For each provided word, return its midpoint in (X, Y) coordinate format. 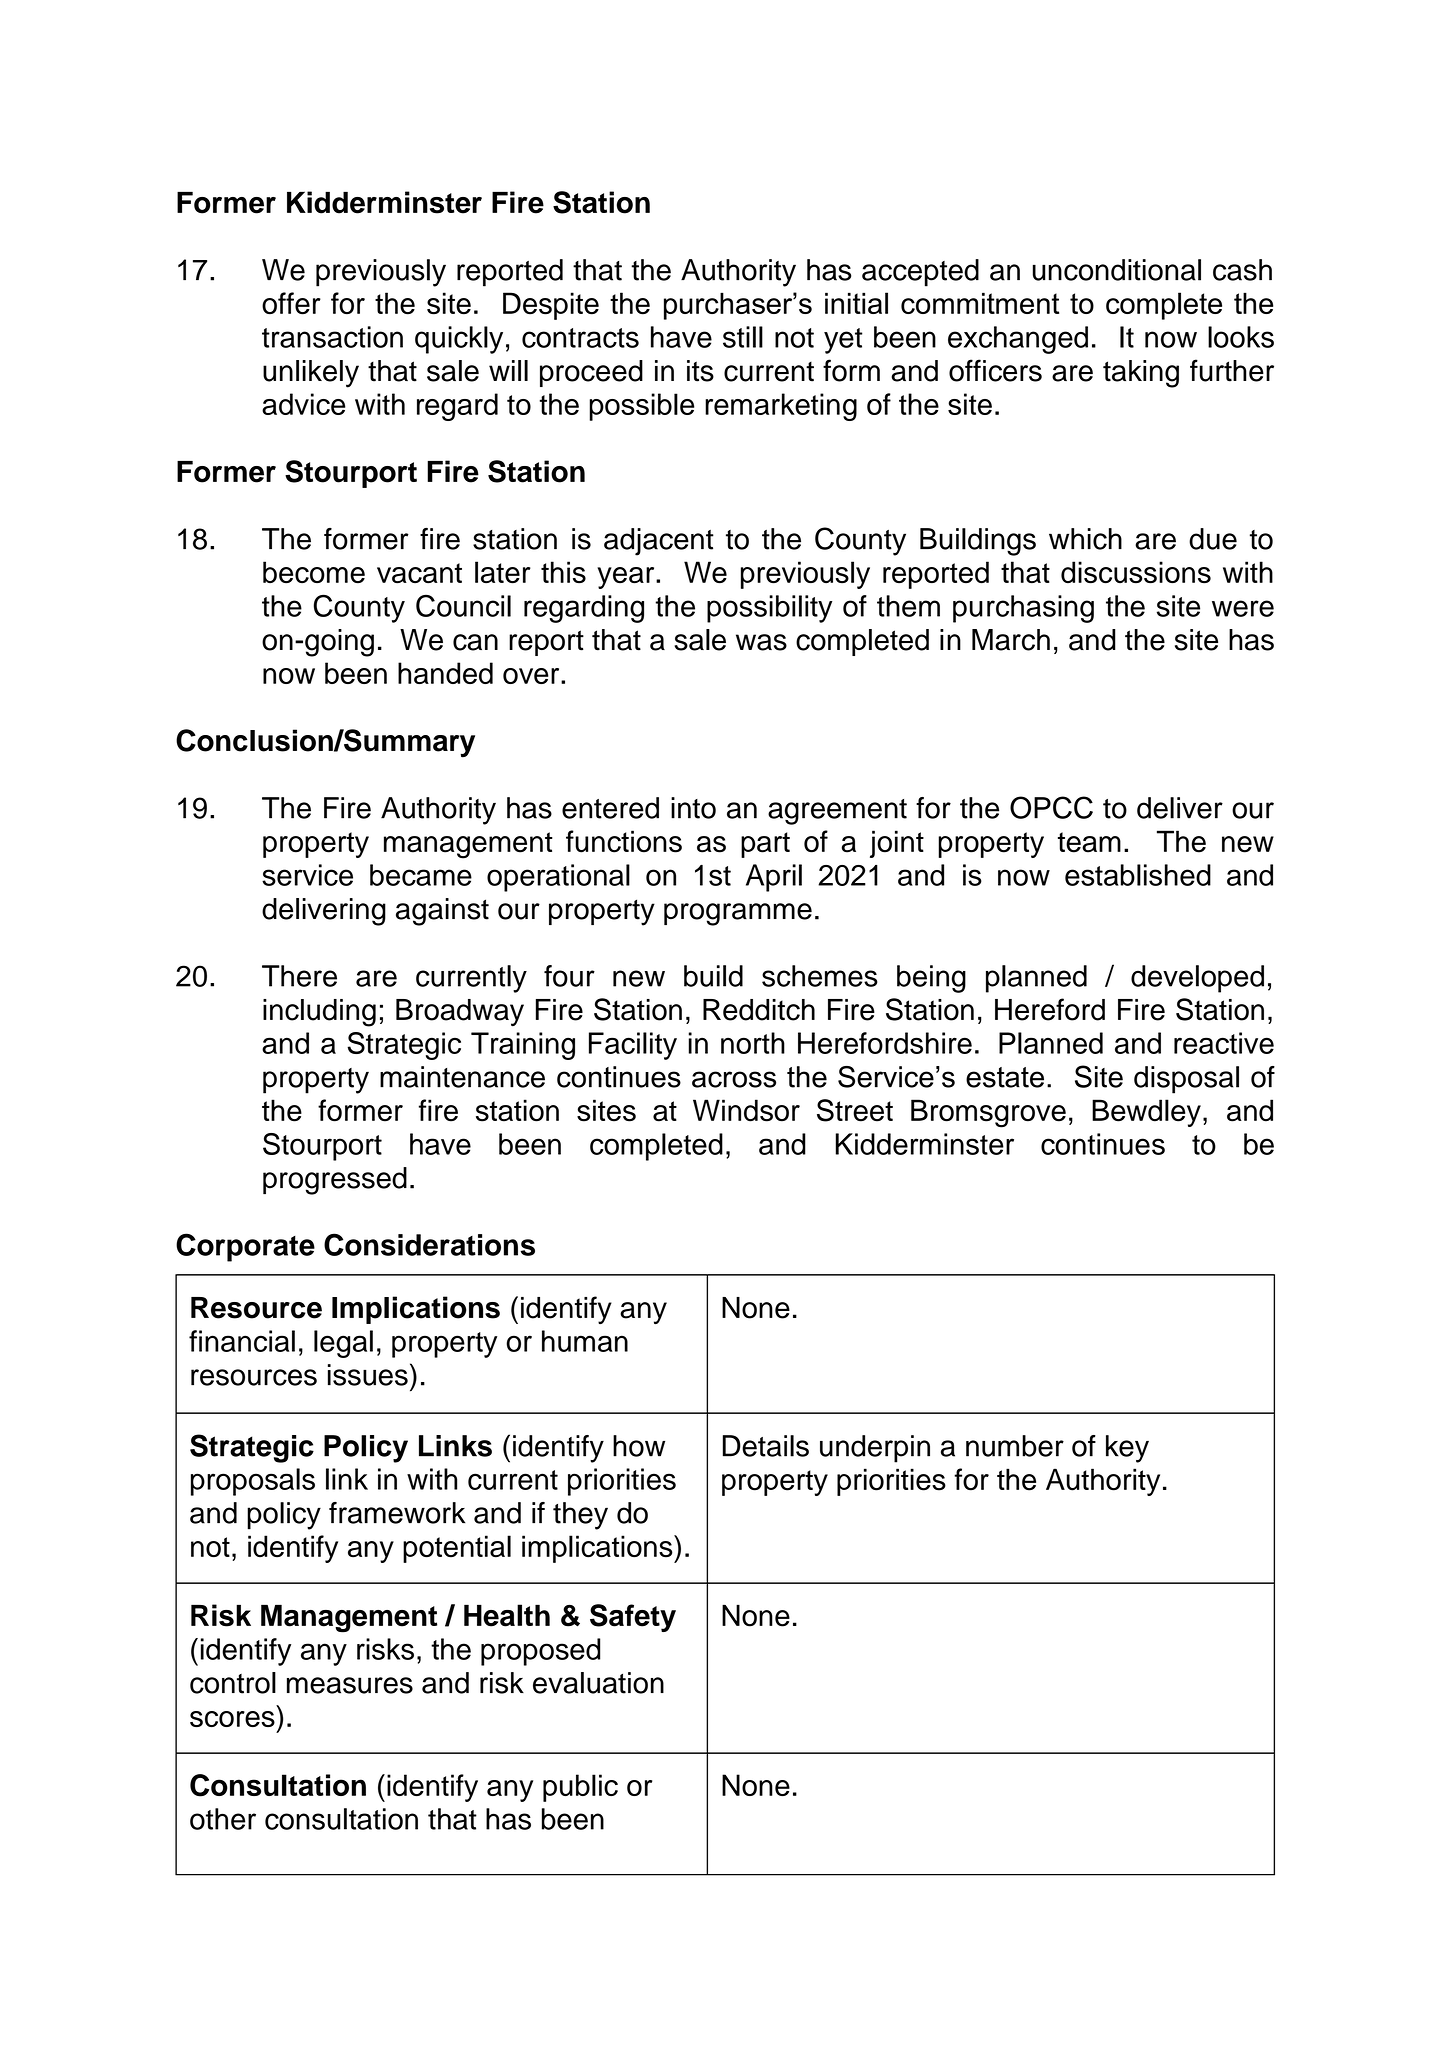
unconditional (1117, 270)
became (421, 875)
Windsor (746, 1110)
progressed (335, 1181)
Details (766, 1446)
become (314, 572)
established (1138, 875)
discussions (1136, 572)
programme (738, 914)
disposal (1186, 1080)
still (743, 337)
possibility (769, 609)
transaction (332, 337)
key (1127, 1449)
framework (397, 1513)
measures (350, 1685)
